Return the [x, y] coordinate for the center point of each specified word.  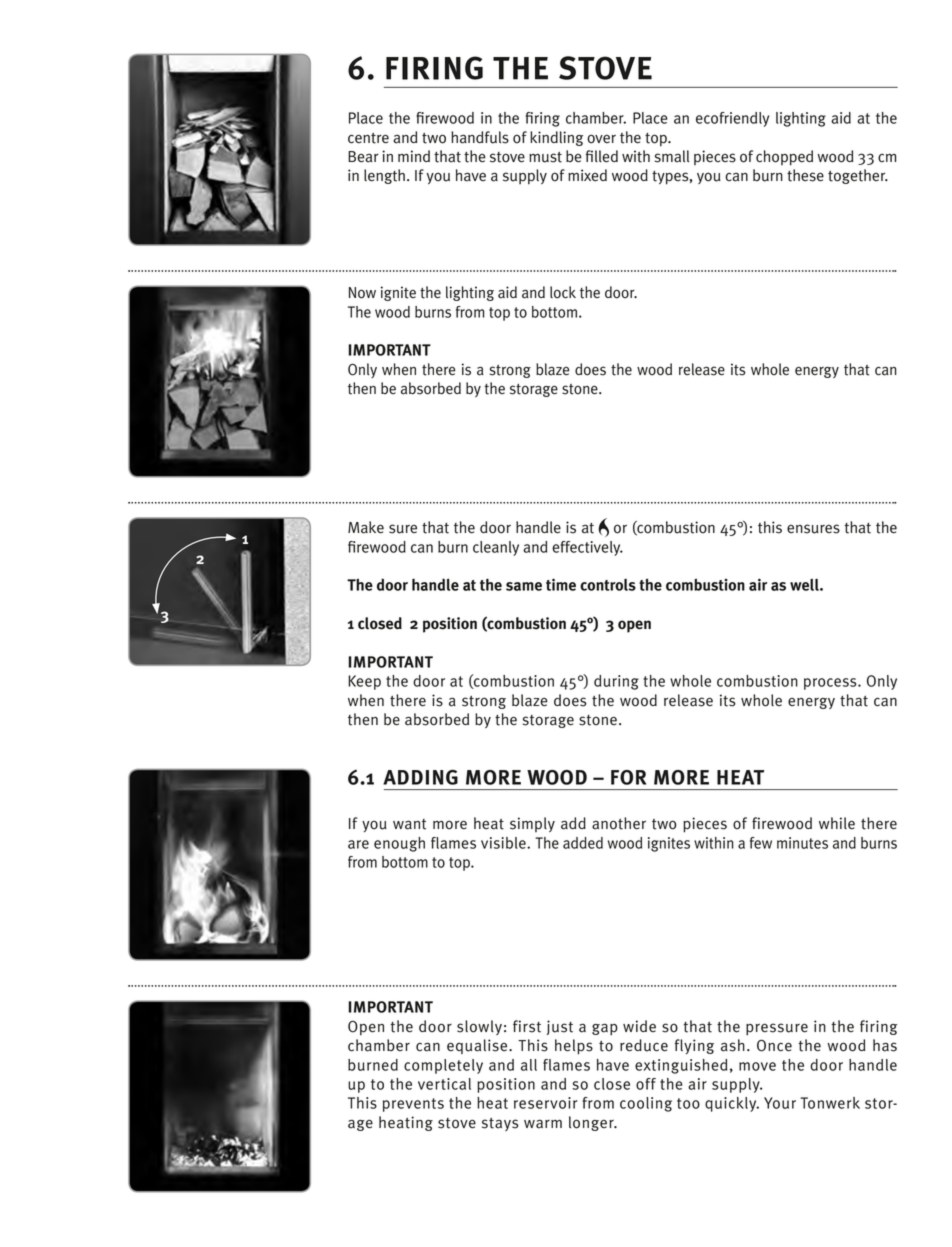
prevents [413, 1105]
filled [602, 156]
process [831, 684]
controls [608, 585]
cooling [646, 1104]
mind [414, 156]
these [805, 175]
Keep [364, 682]
